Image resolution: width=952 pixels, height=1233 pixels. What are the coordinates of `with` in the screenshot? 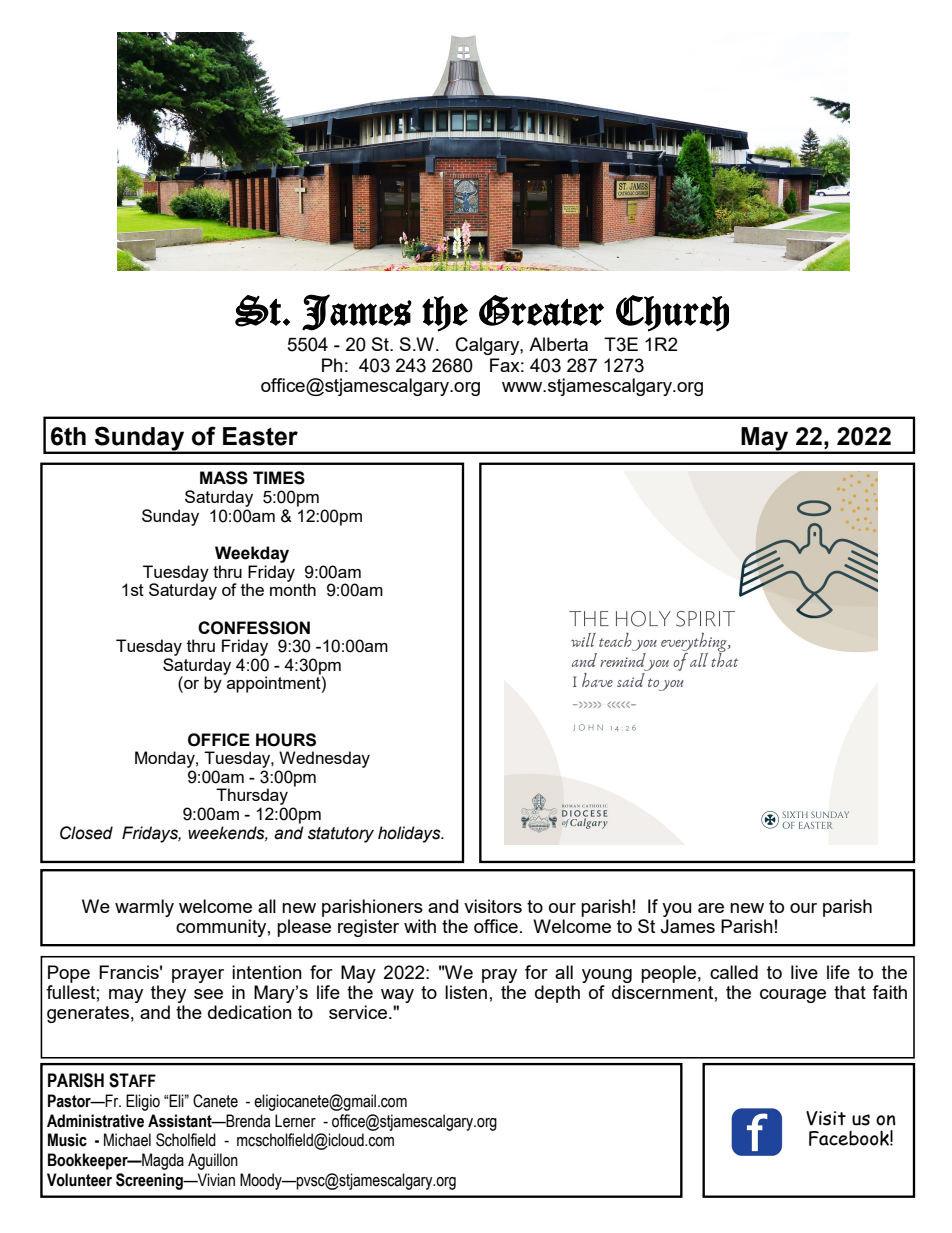 It's located at (420, 926).
